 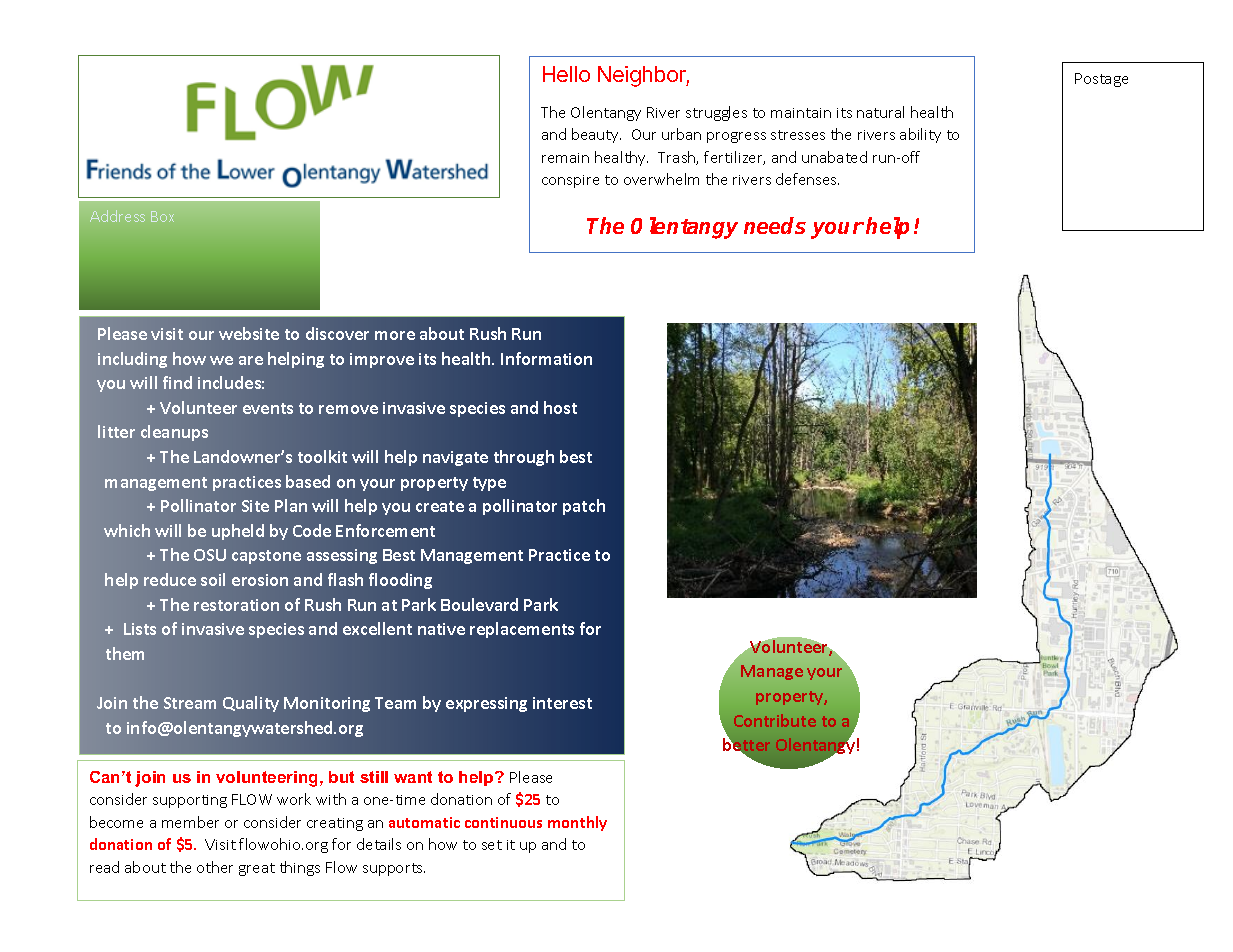 I want to click on other, so click(x=215, y=867).
